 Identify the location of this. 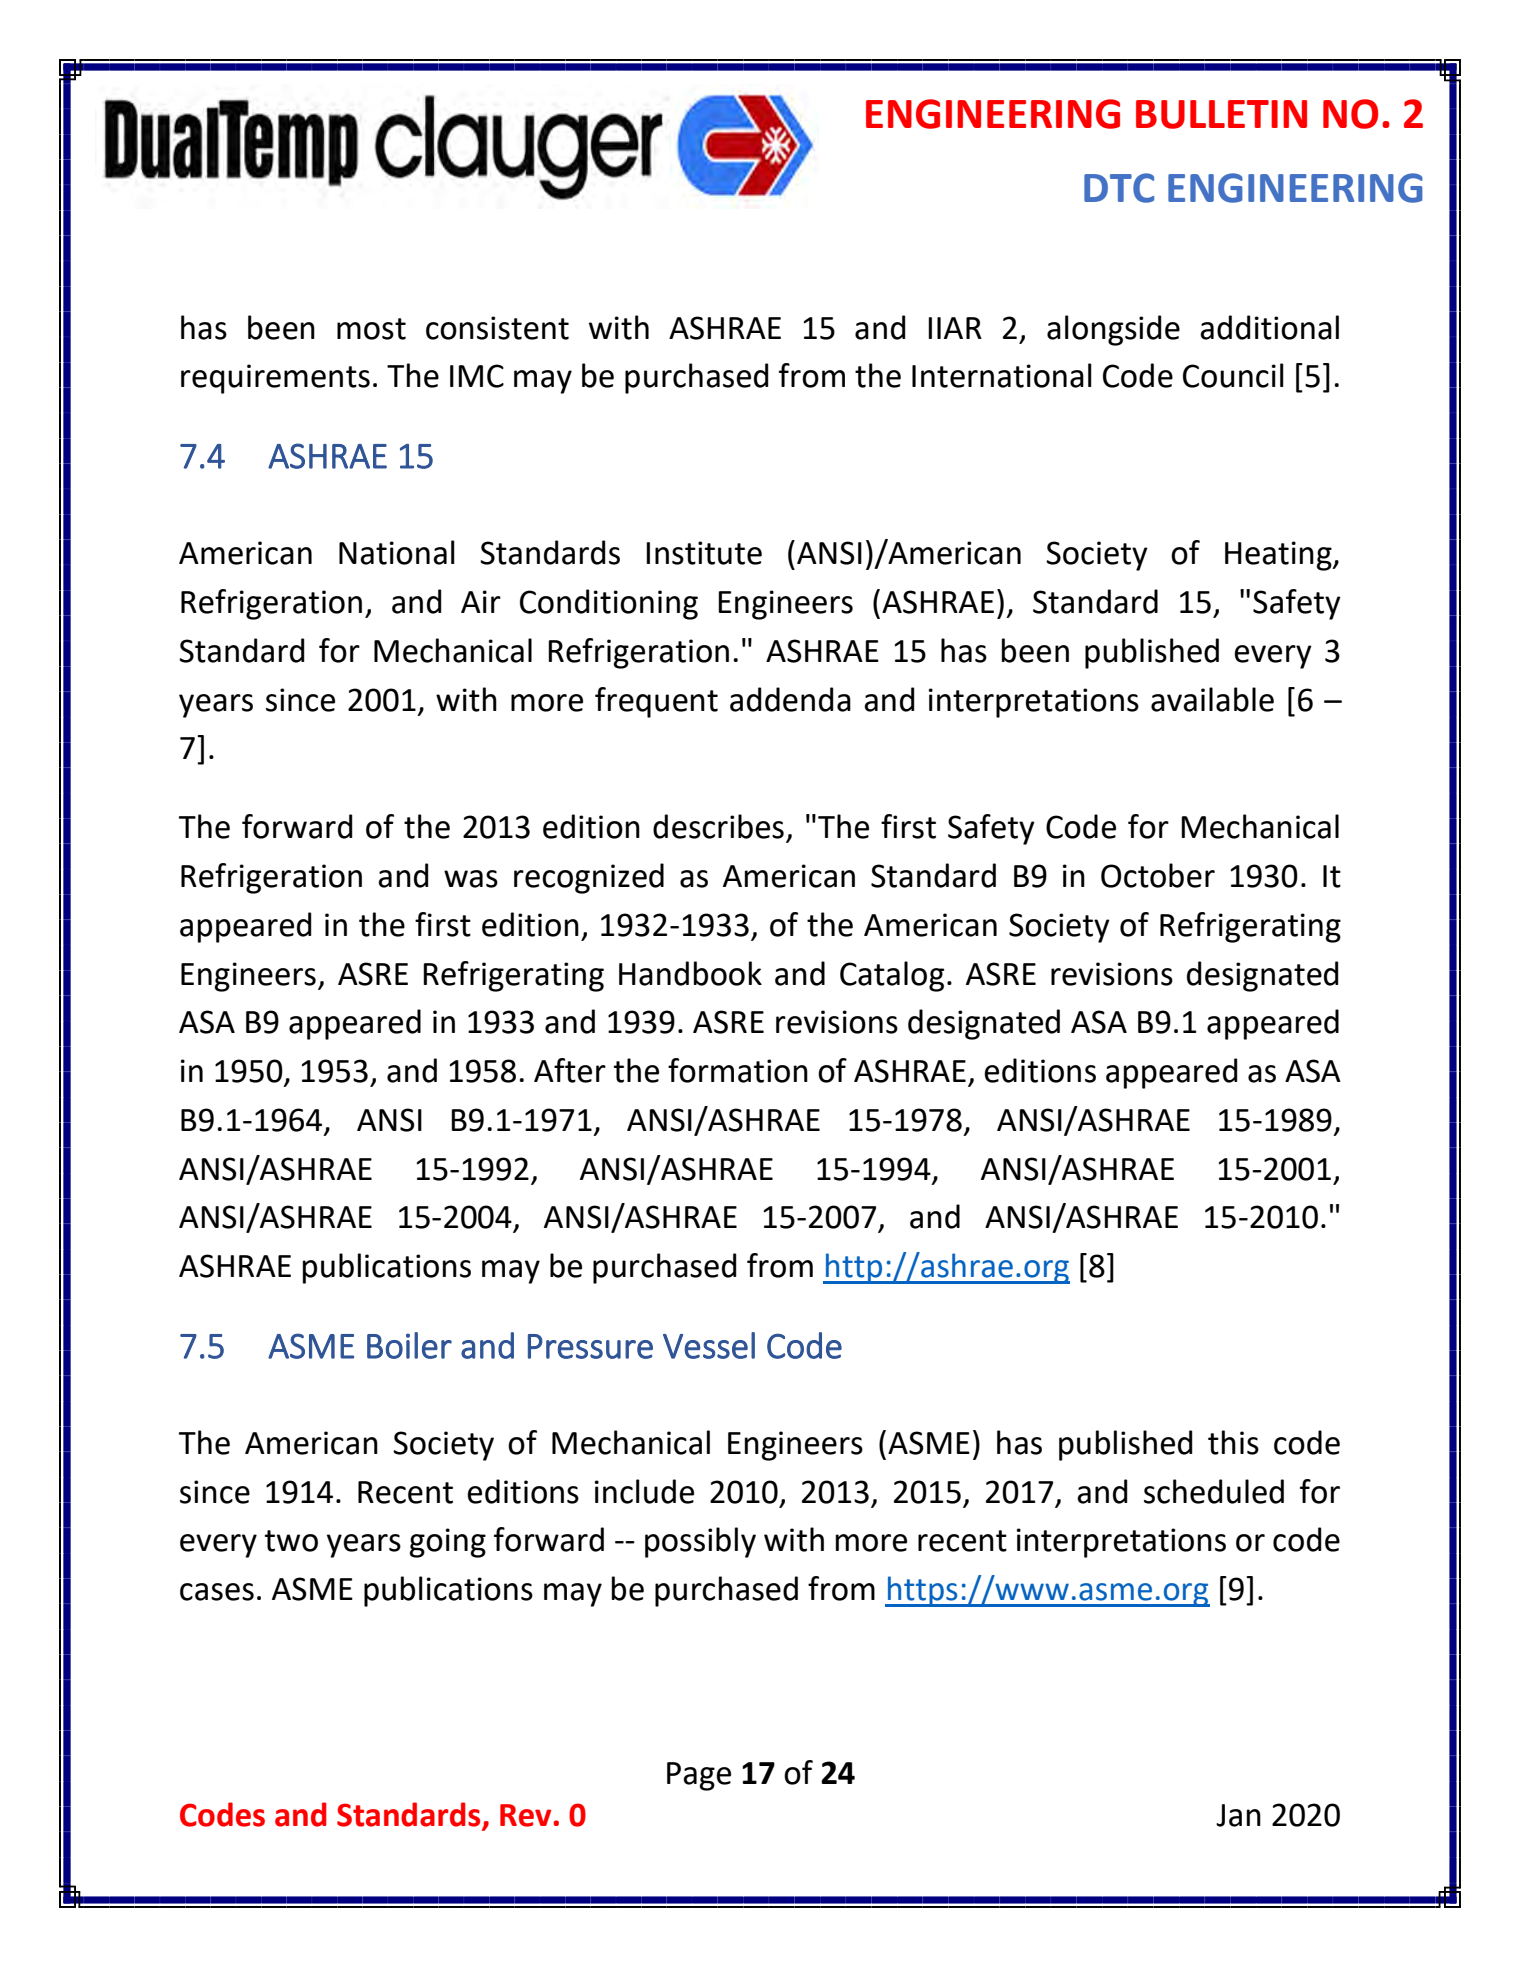
(1233, 1442).
